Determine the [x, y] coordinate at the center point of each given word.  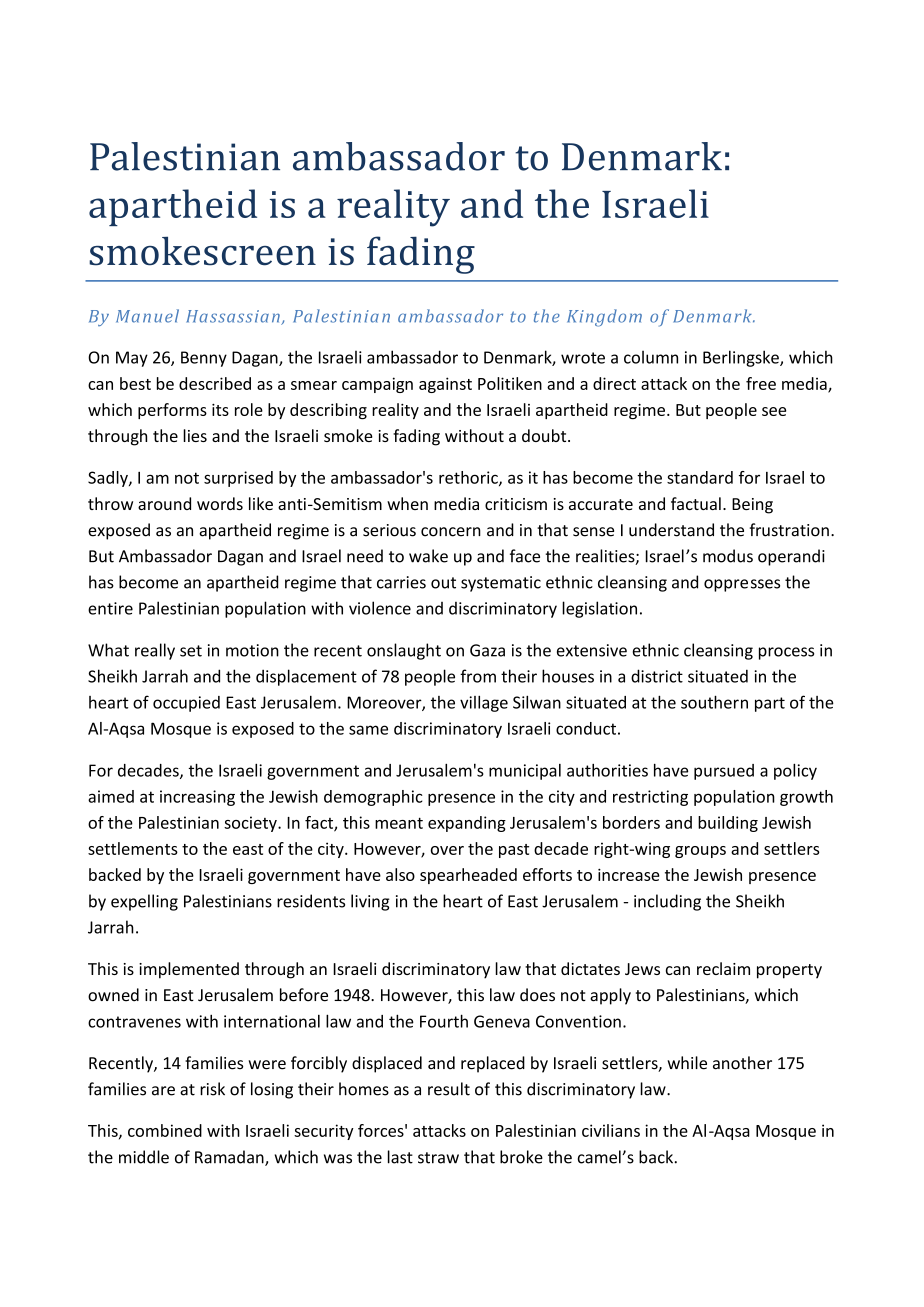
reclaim [723, 968]
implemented [189, 970]
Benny [204, 359]
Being [752, 506]
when [407, 503]
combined [165, 1130]
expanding [467, 824]
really [155, 651]
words [220, 503]
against [445, 385]
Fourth [444, 1021]
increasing [197, 798]
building [728, 824]
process [786, 653]
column [651, 357]
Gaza [487, 650]
